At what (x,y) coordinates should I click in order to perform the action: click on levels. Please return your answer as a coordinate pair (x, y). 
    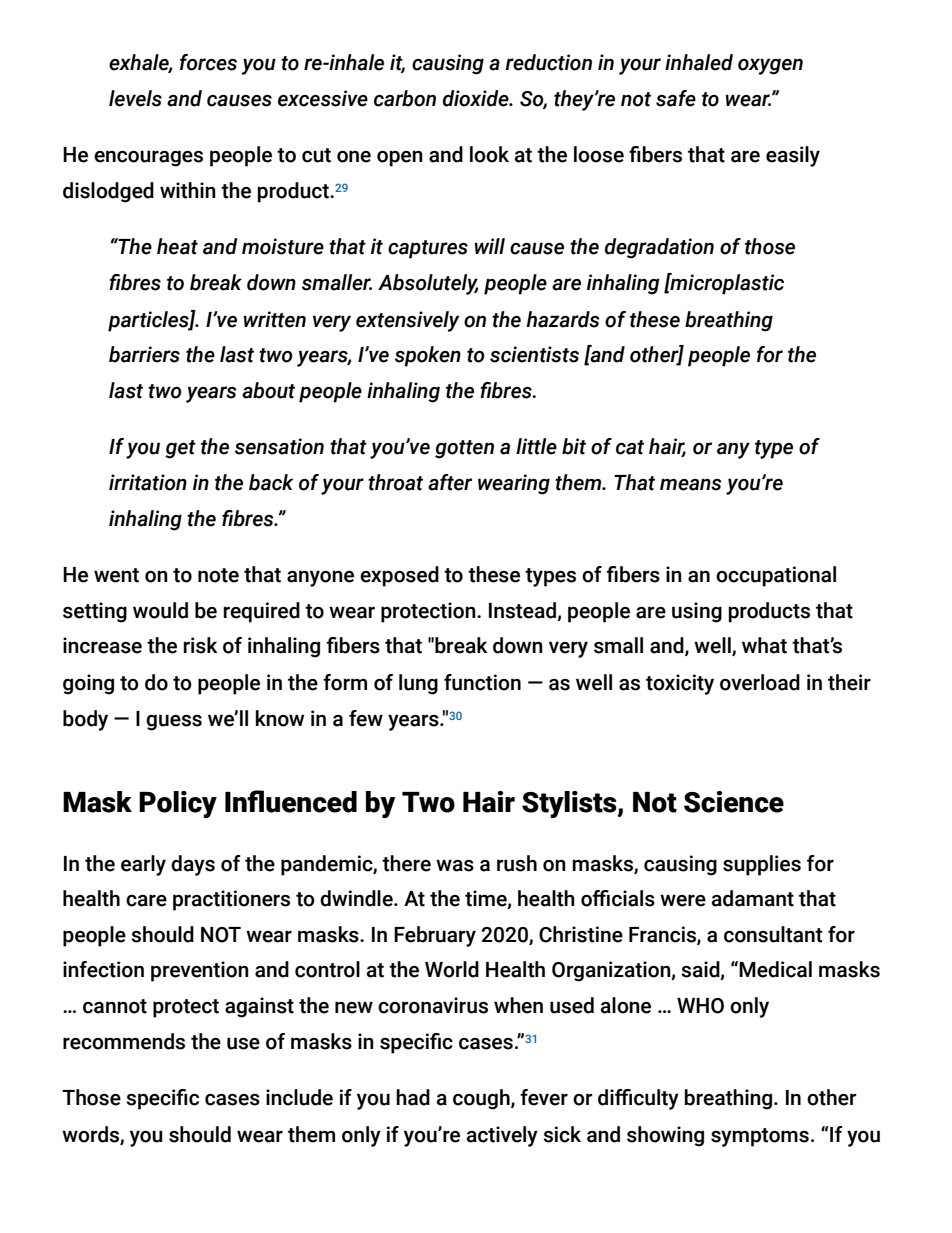
    Looking at the image, I should click on (135, 98).
